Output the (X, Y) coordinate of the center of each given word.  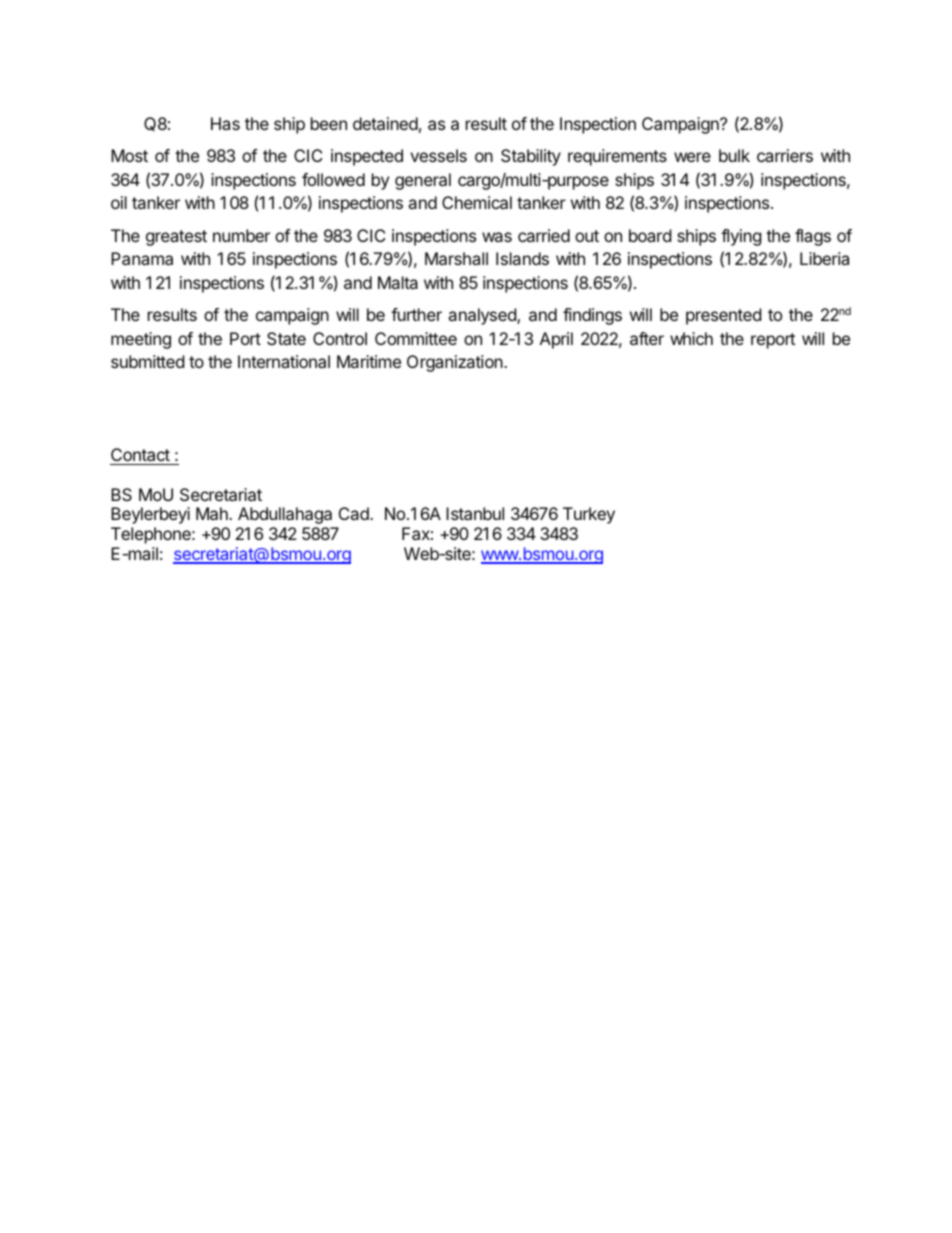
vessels (438, 155)
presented (723, 316)
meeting (141, 340)
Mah (213, 513)
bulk (734, 155)
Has (225, 123)
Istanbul (475, 513)
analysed (483, 316)
